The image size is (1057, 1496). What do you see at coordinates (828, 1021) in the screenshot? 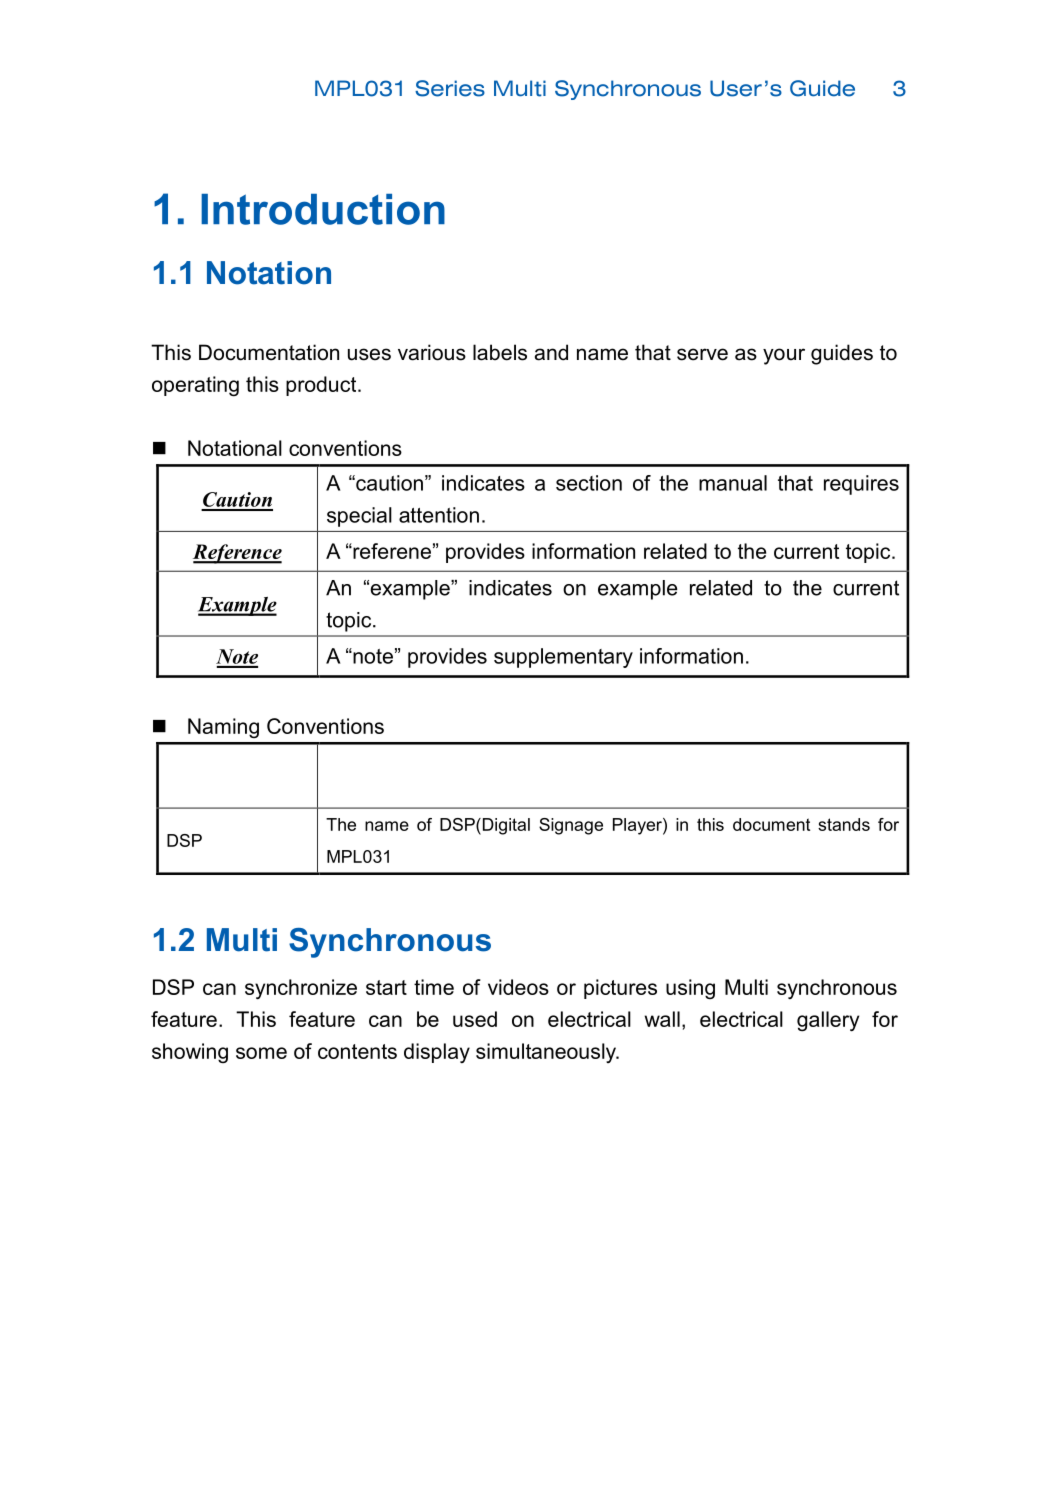
I see `gallery` at bounding box center [828, 1021].
